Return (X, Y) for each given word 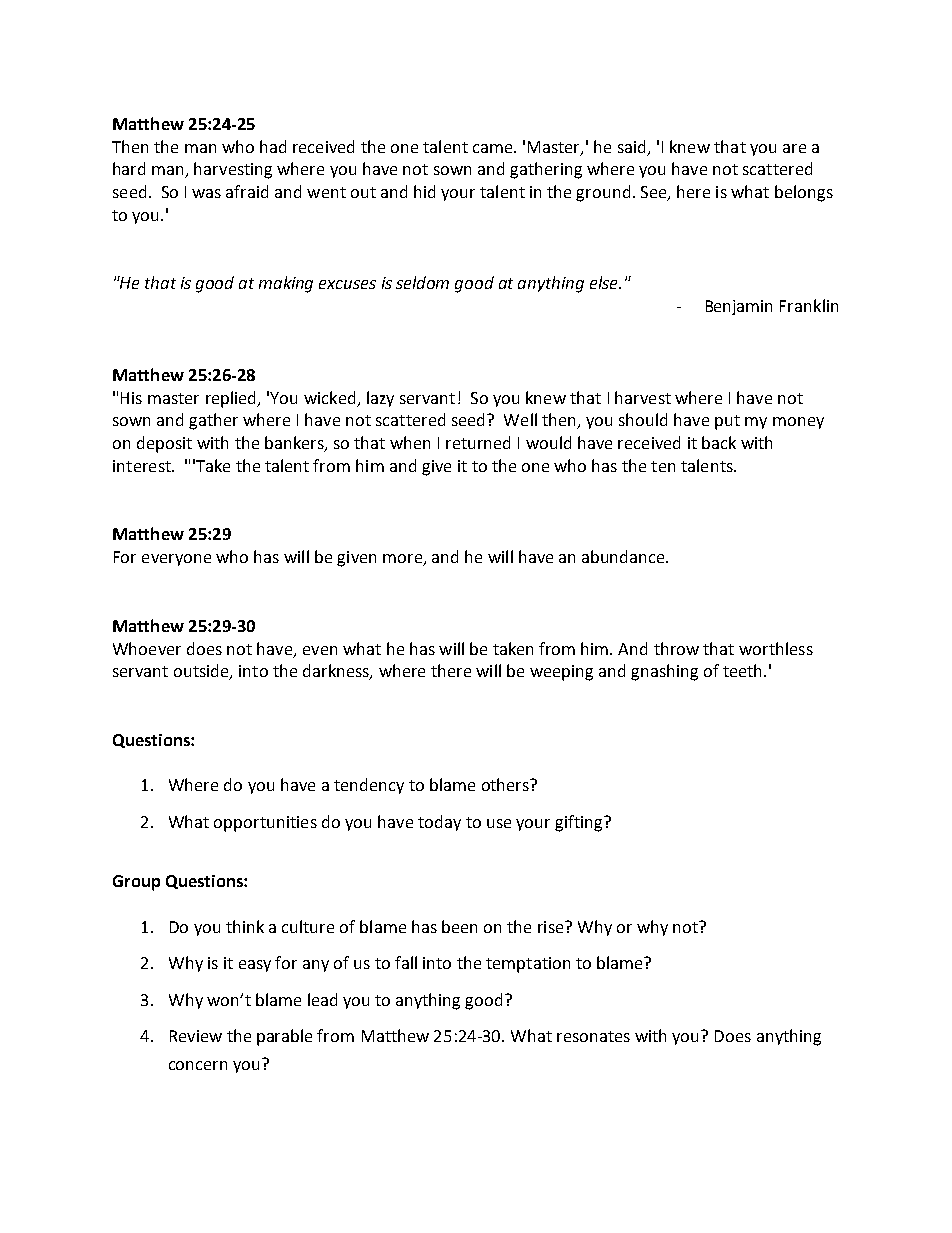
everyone (176, 560)
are (794, 148)
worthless (776, 648)
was (206, 193)
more (404, 560)
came (494, 148)
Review (196, 1036)
